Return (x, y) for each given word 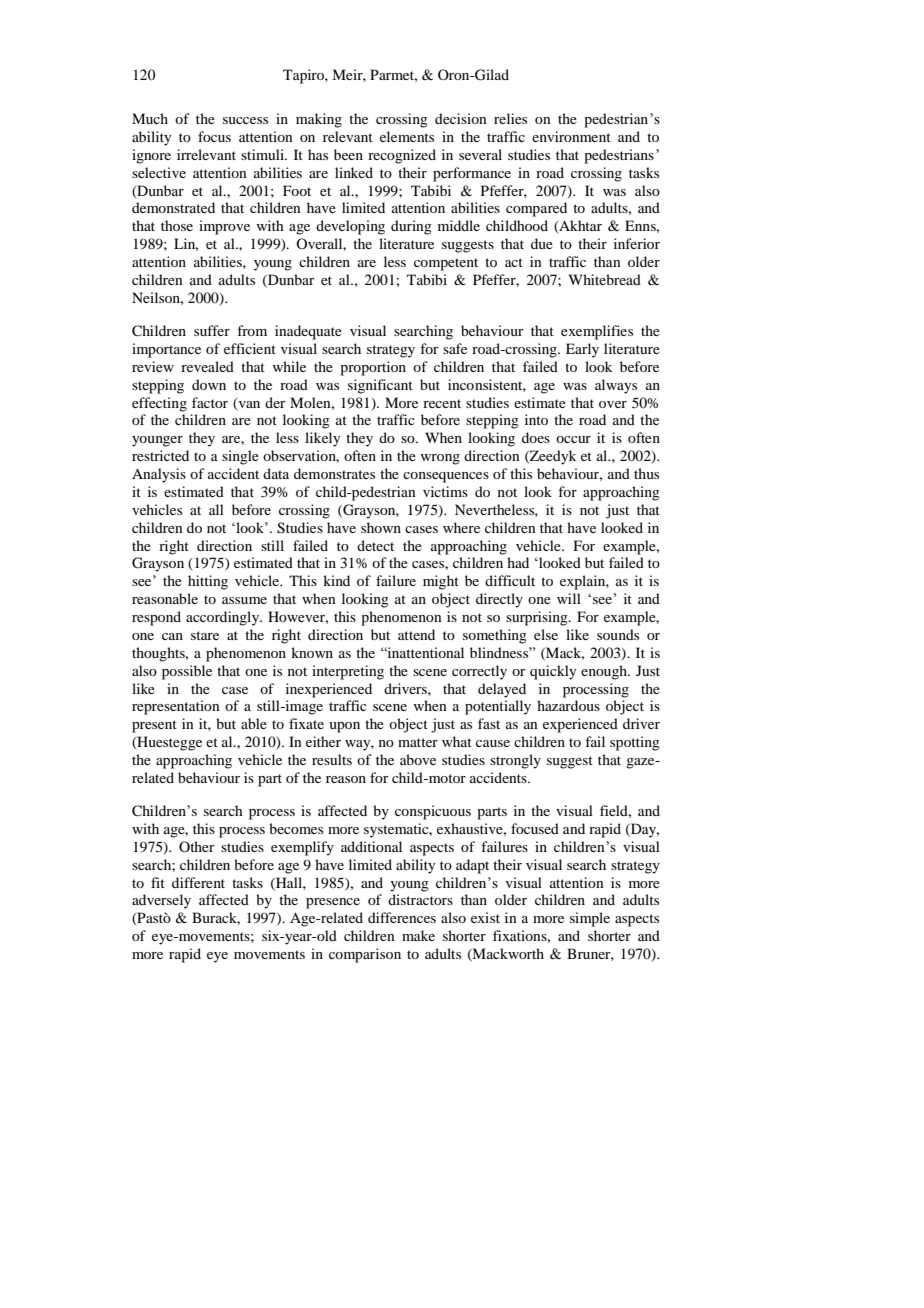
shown (381, 527)
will (569, 598)
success (245, 120)
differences (402, 917)
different (198, 882)
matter (418, 742)
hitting (208, 582)
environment (571, 136)
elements (407, 136)
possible (187, 672)
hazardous (568, 705)
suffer (212, 330)
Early (582, 350)
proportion (373, 368)
